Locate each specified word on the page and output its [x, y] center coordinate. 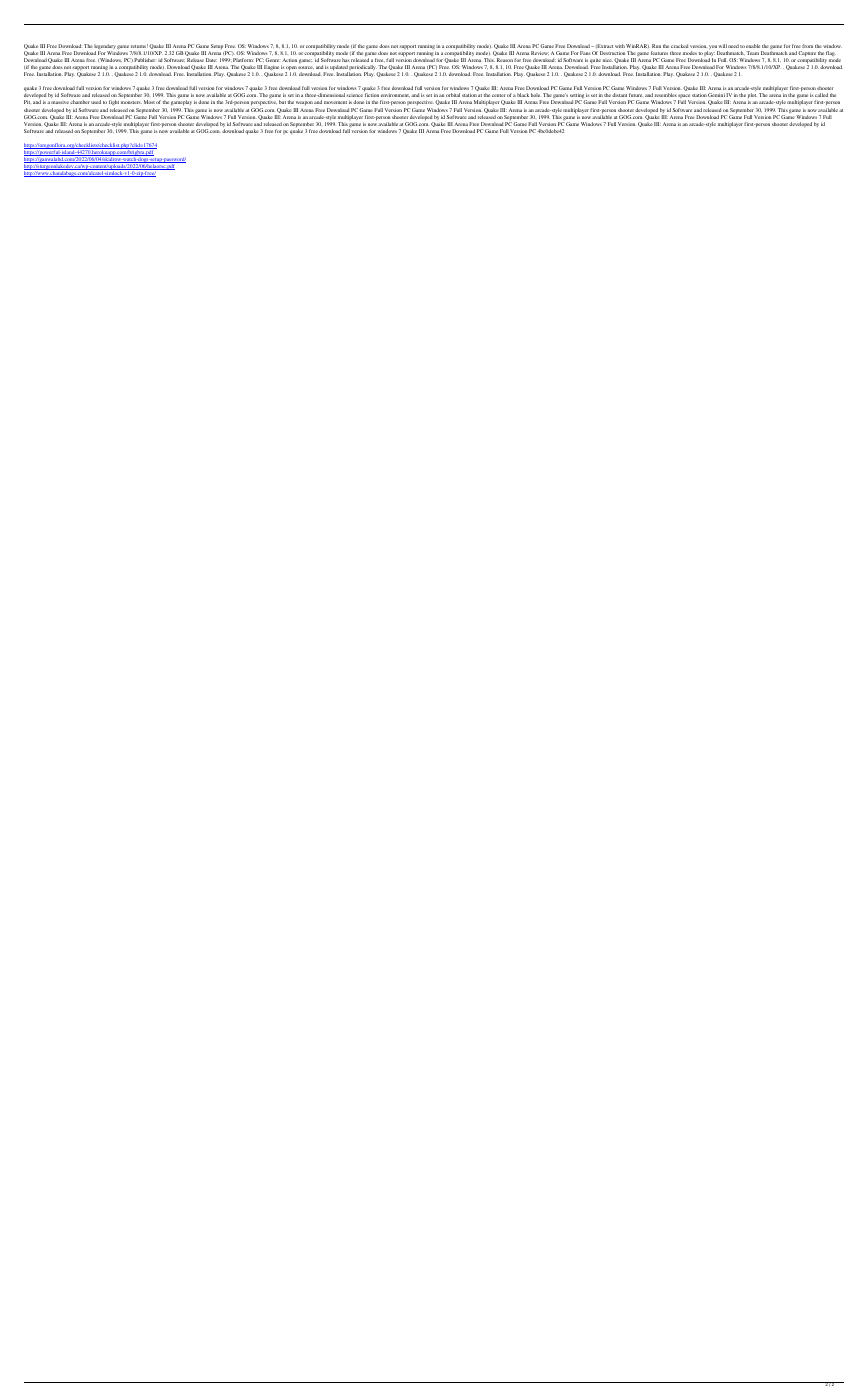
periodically [362, 69]
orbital [453, 95]
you [713, 48]
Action [289, 60]
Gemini [716, 95]
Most [149, 102]
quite [595, 62]
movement [335, 102]
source [306, 67]
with [620, 46]
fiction [372, 95]
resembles [666, 95]
